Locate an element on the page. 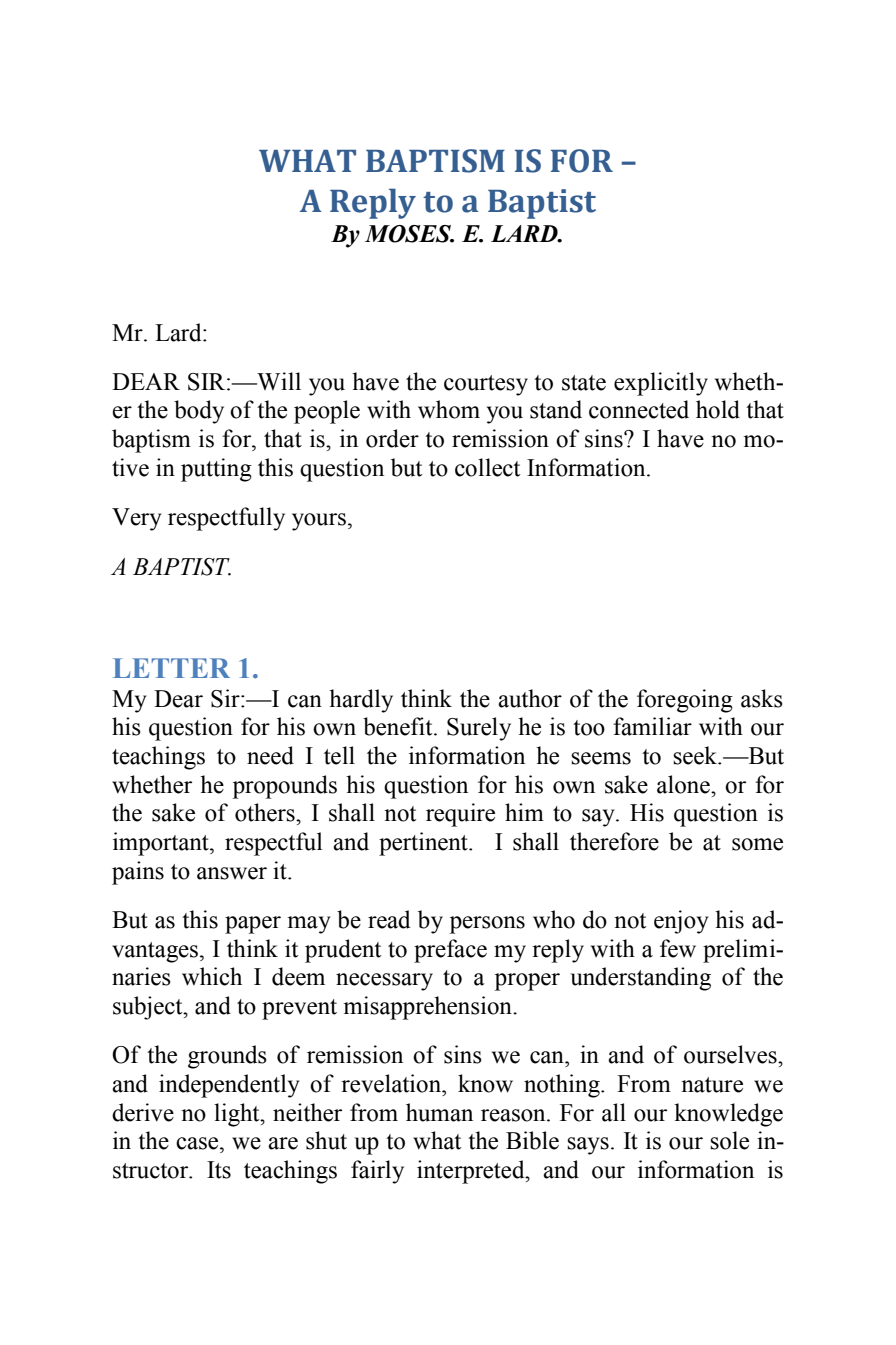 The image size is (896, 1345). pertinent is located at coordinates (424, 844).
